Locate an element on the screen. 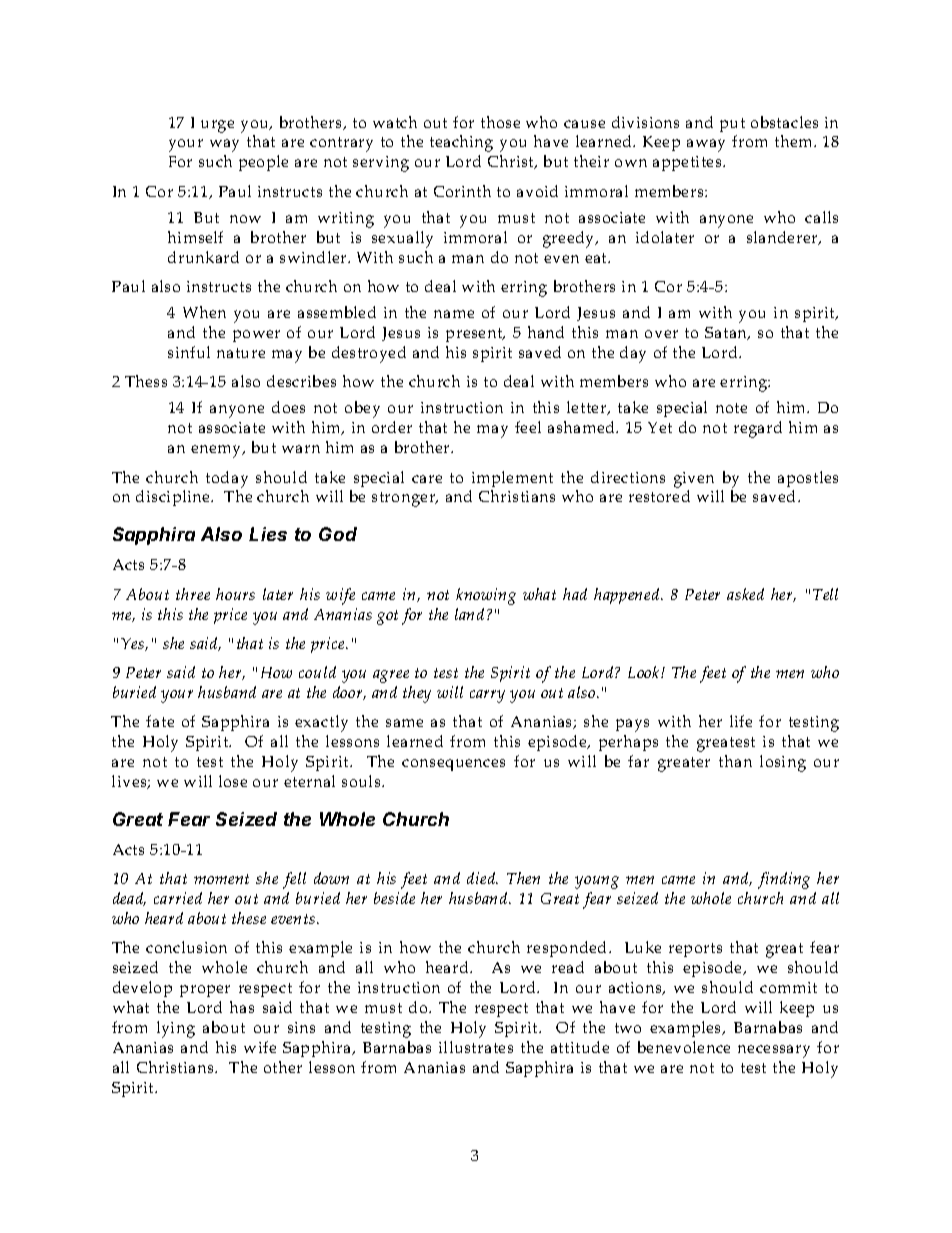  teaching is located at coordinates (461, 143).
